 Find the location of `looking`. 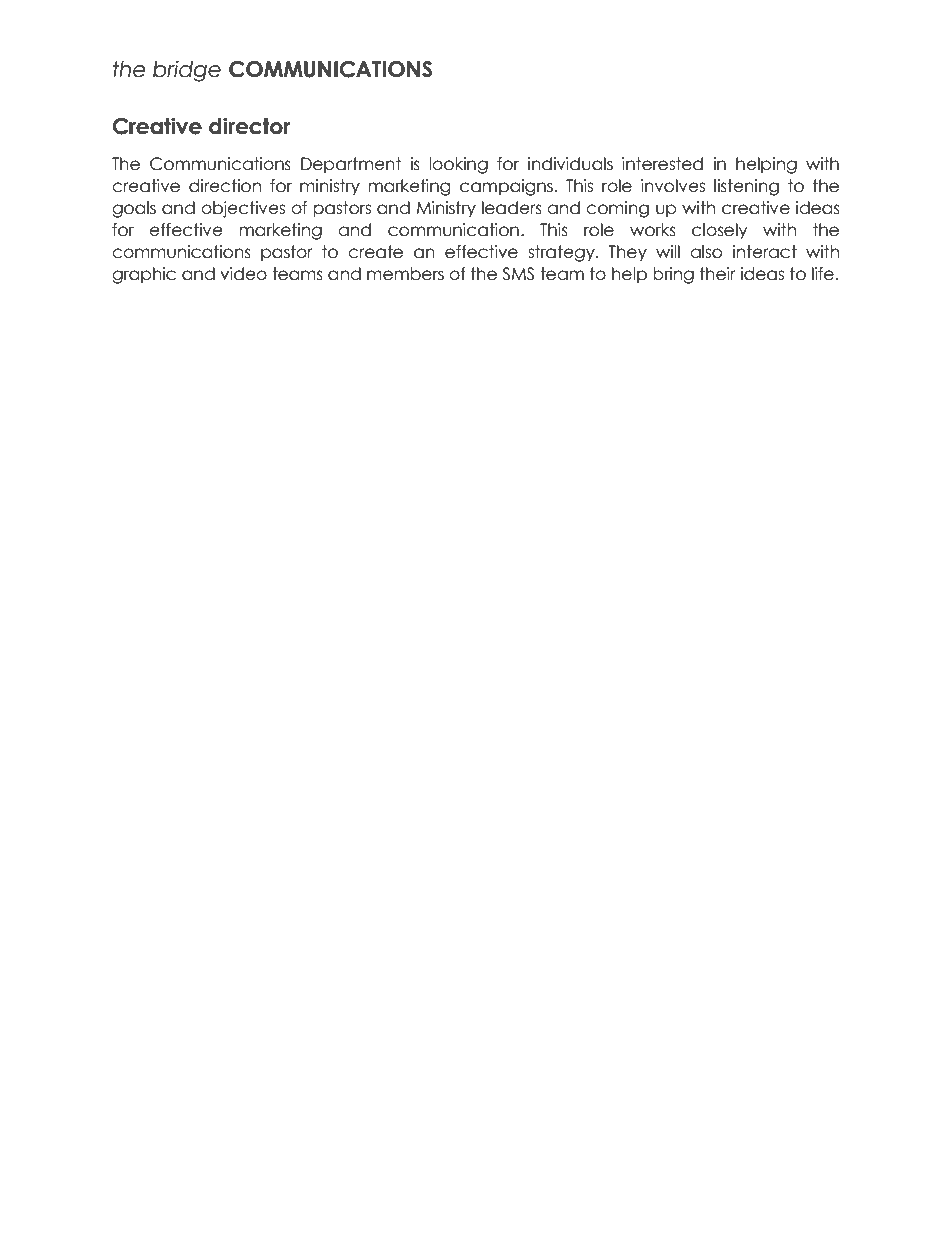

looking is located at coordinates (458, 165).
